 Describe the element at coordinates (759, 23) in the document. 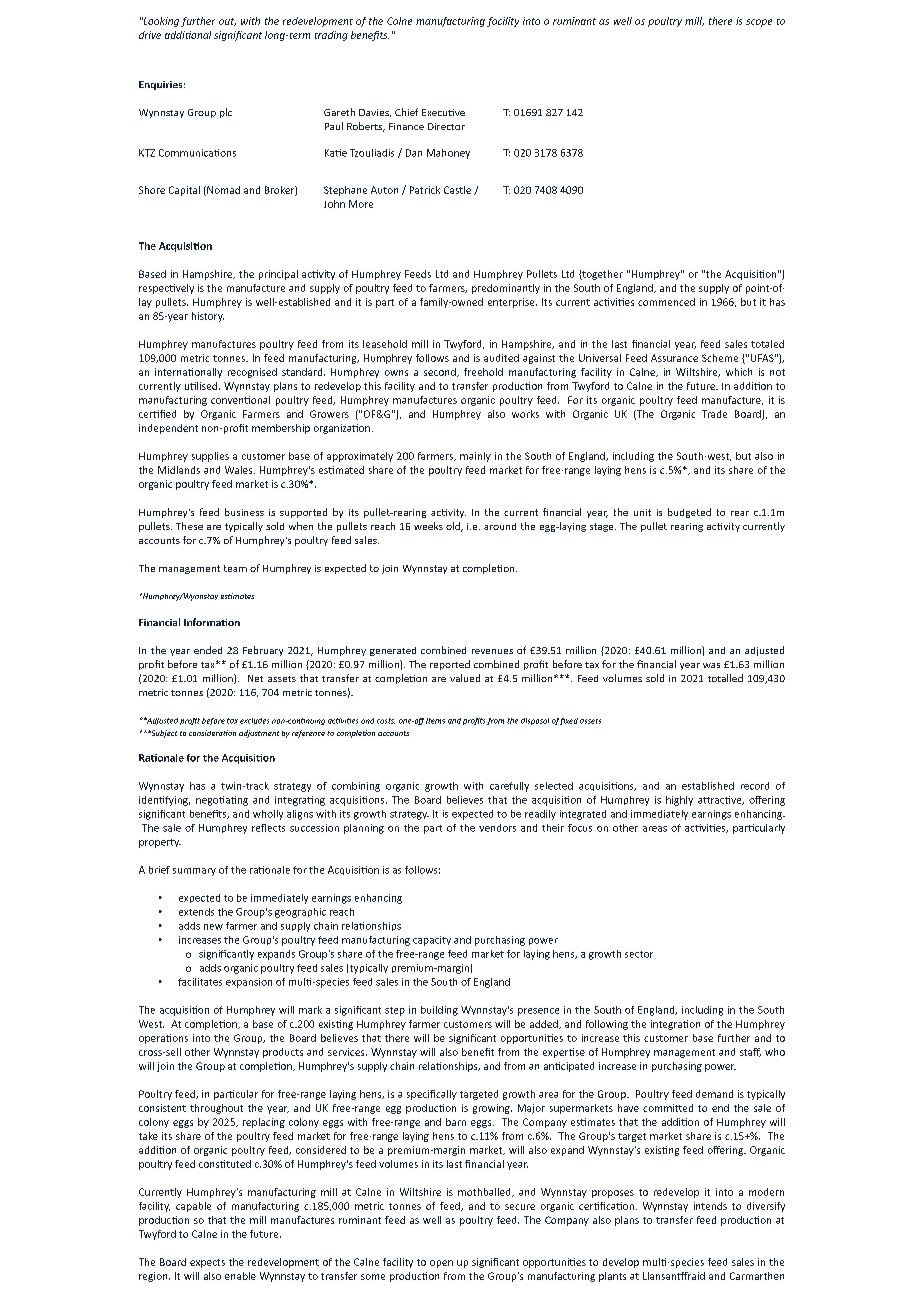

I see `scope` at that location.
